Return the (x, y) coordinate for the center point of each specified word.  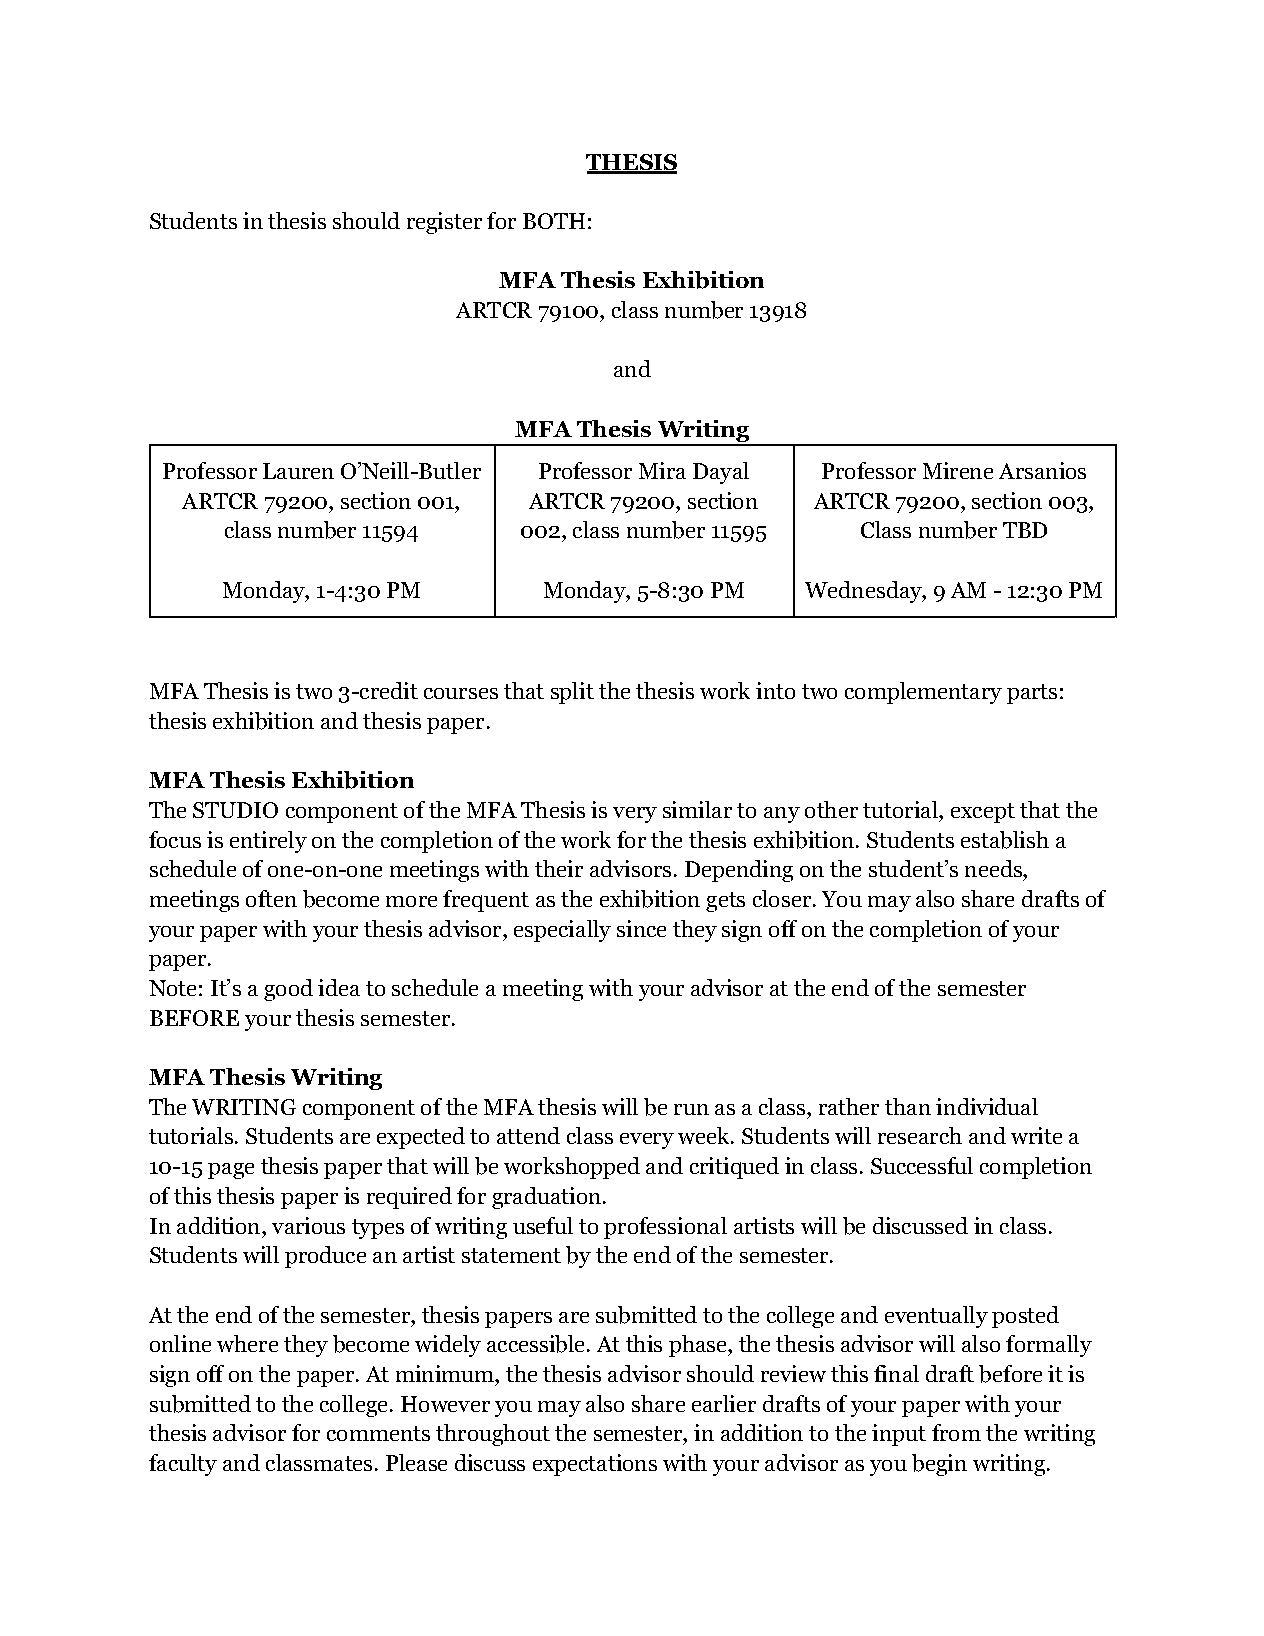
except (983, 813)
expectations (595, 1465)
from (956, 1432)
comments (378, 1433)
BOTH (554, 221)
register (444, 223)
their (559, 868)
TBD (1025, 530)
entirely (268, 842)
